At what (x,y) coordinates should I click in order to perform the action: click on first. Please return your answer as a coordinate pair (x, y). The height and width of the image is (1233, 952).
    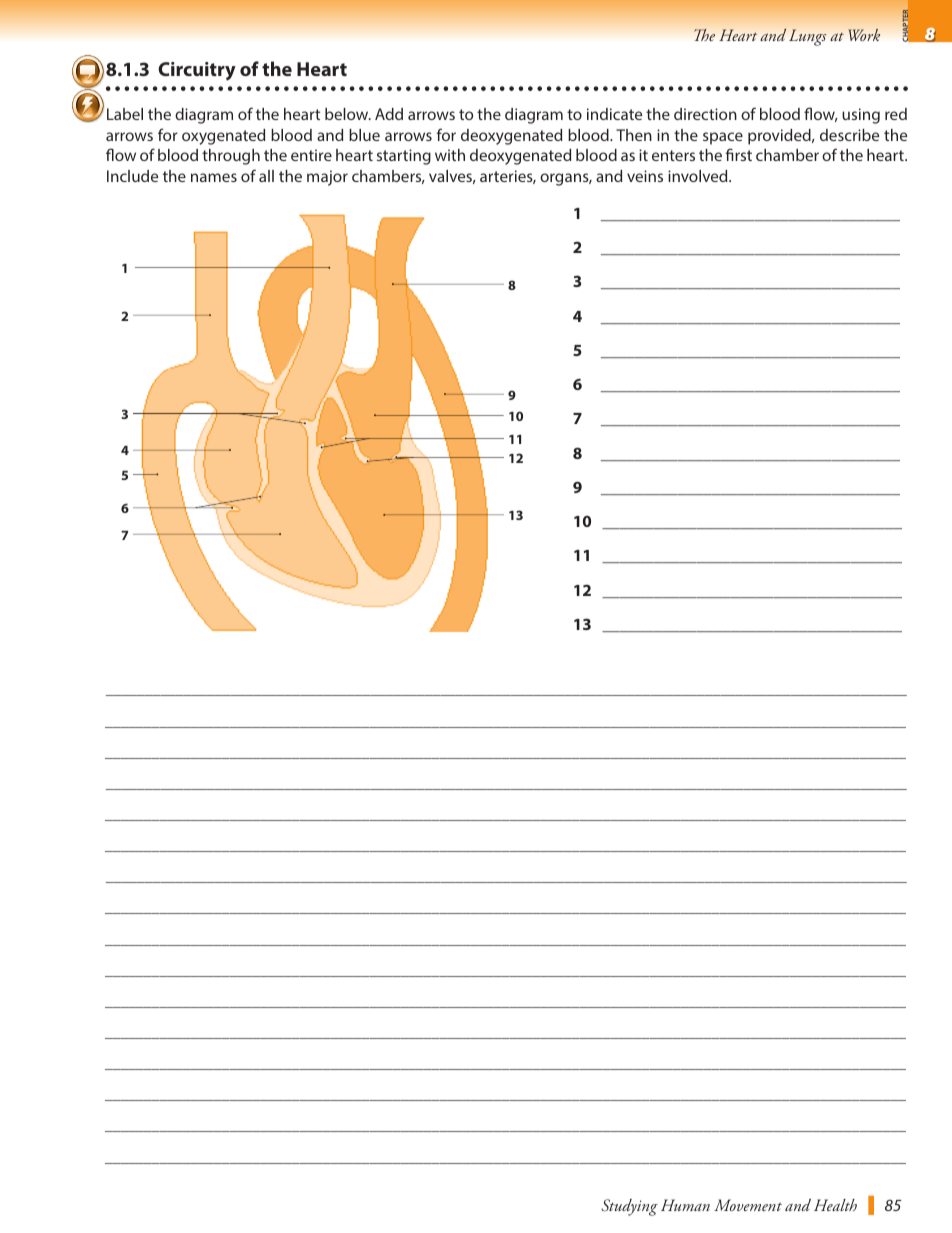
    Looking at the image, I should click on (738, 154).
